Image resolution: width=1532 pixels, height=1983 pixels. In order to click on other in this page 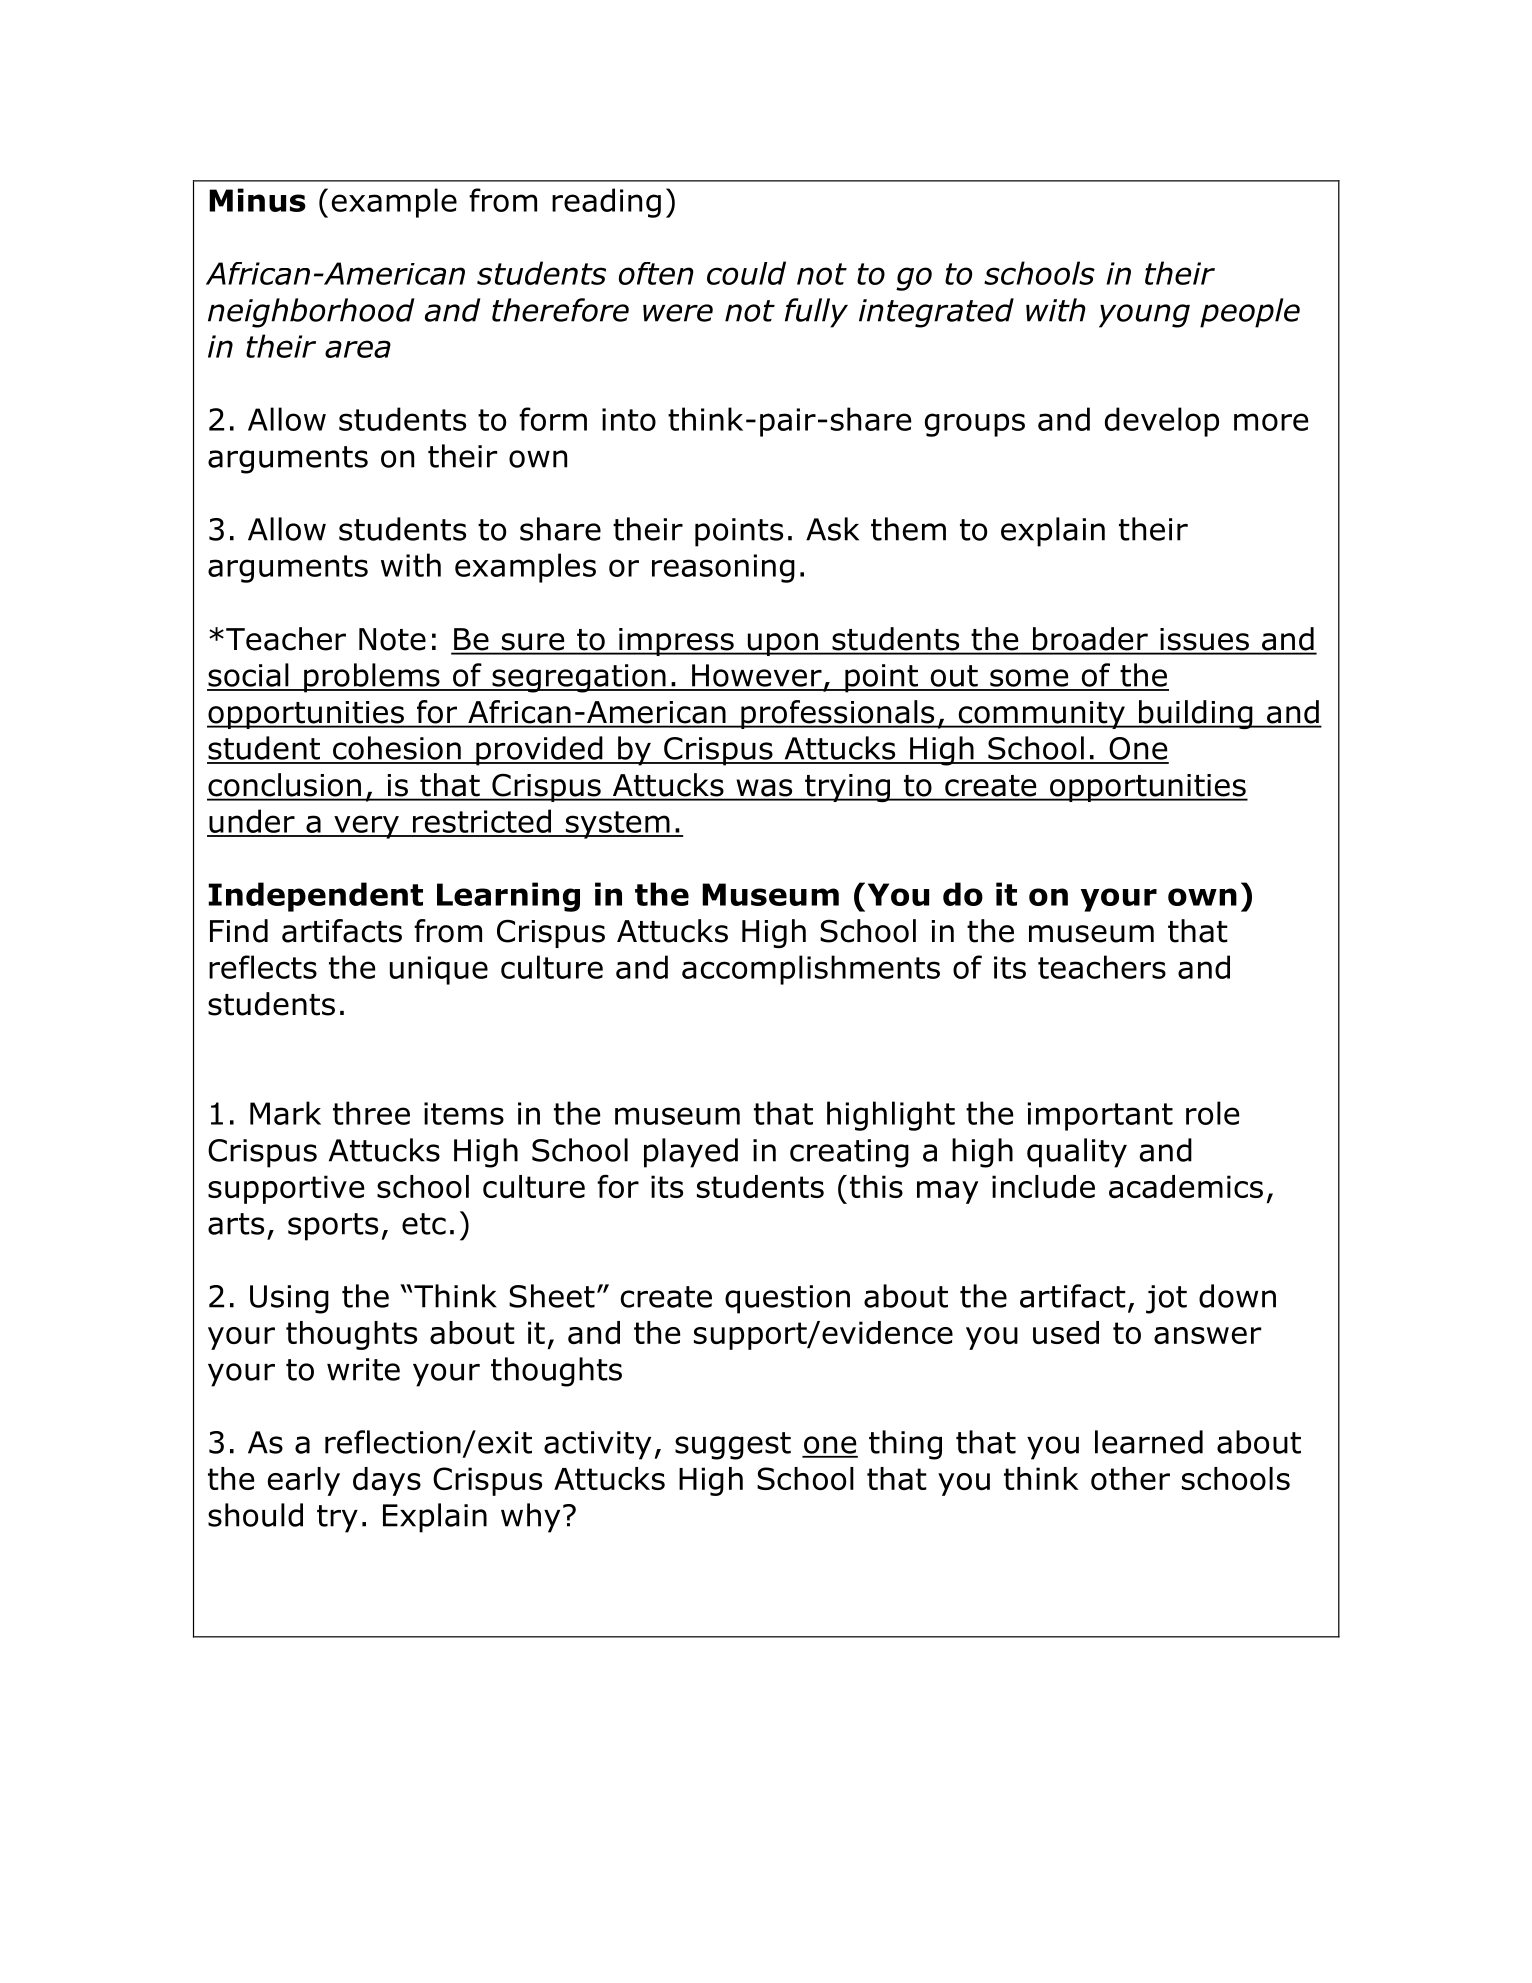, I will do `click(1130, 1478)`.
